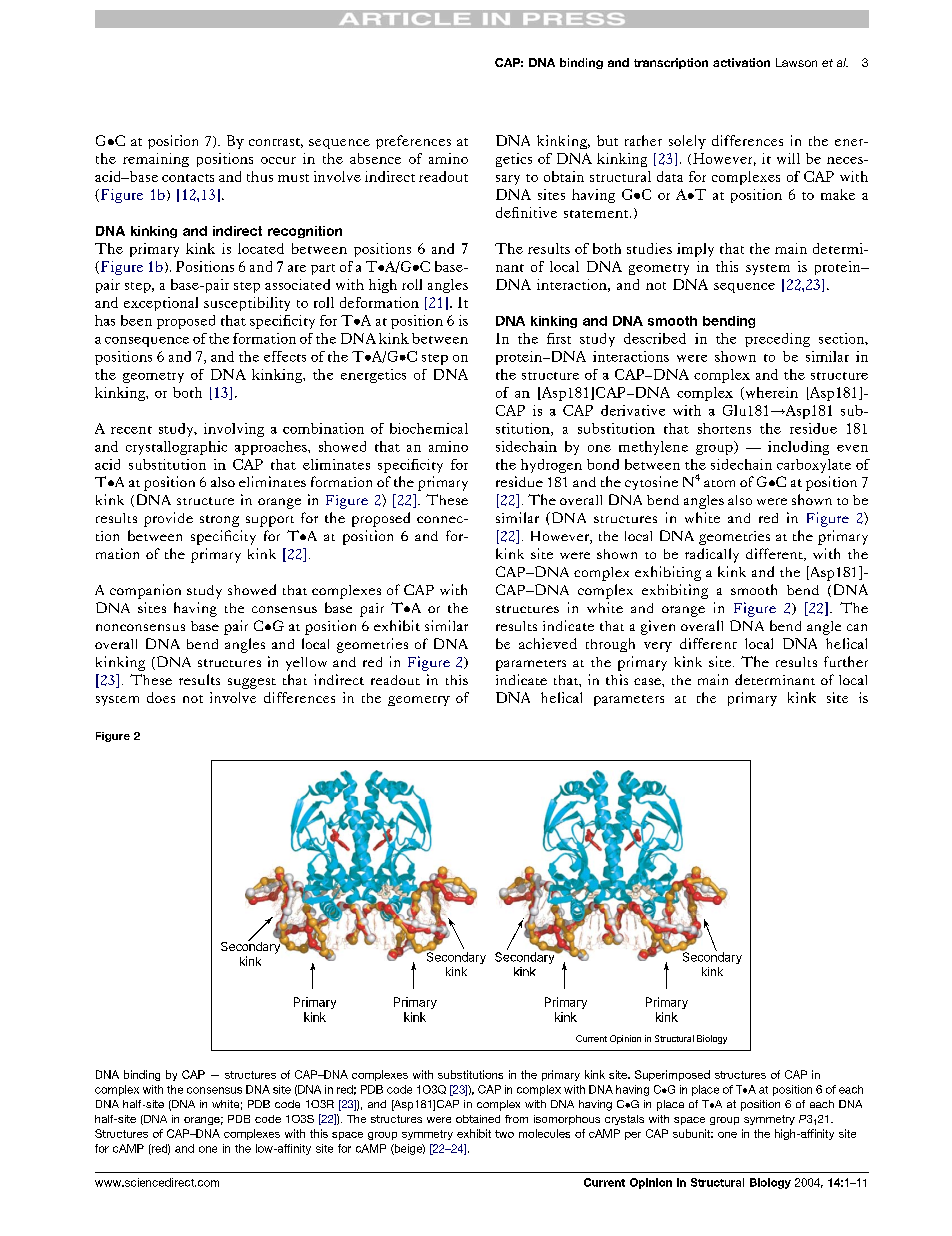  Describe the element at coordinates (168, 519) in the page. I see `provide` at that location.
